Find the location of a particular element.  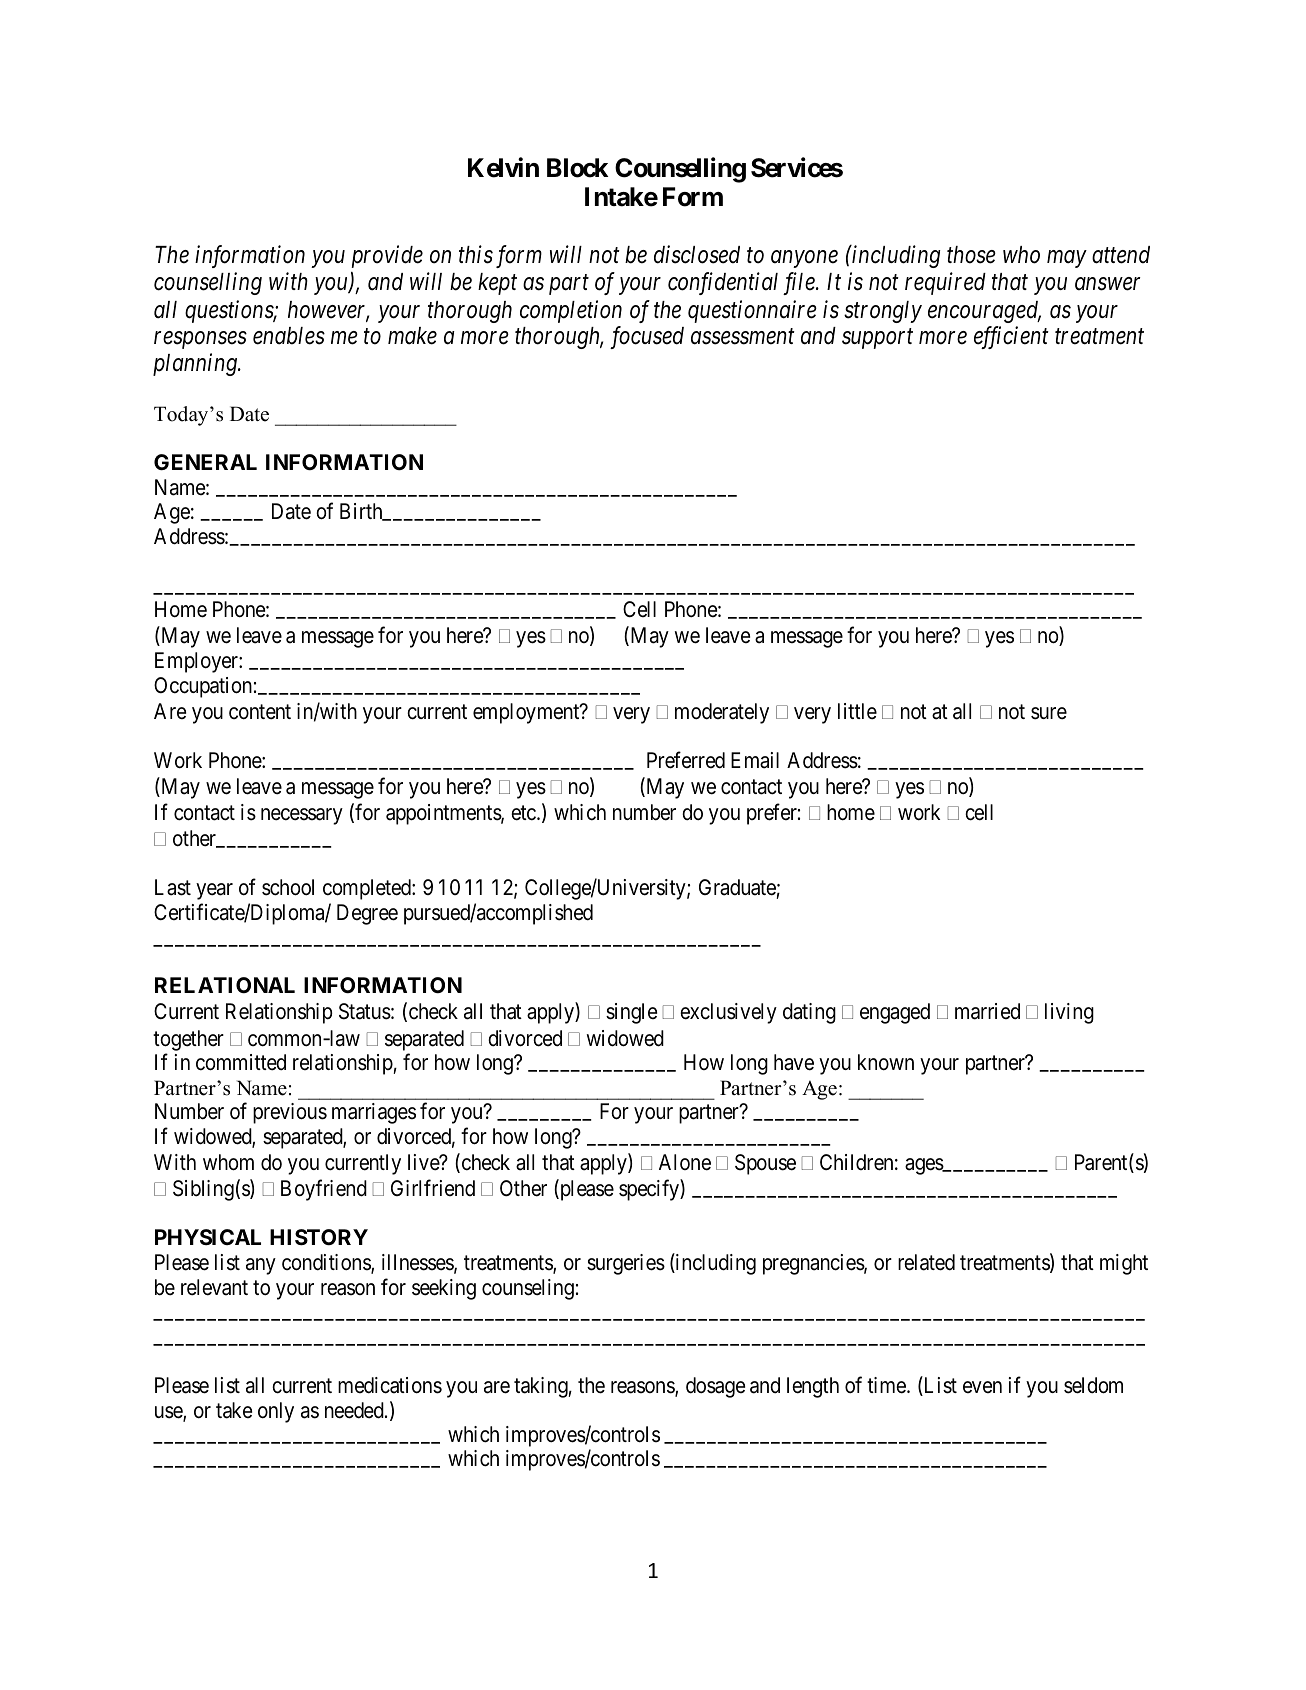

only is located at coordinates (276, 1412).
